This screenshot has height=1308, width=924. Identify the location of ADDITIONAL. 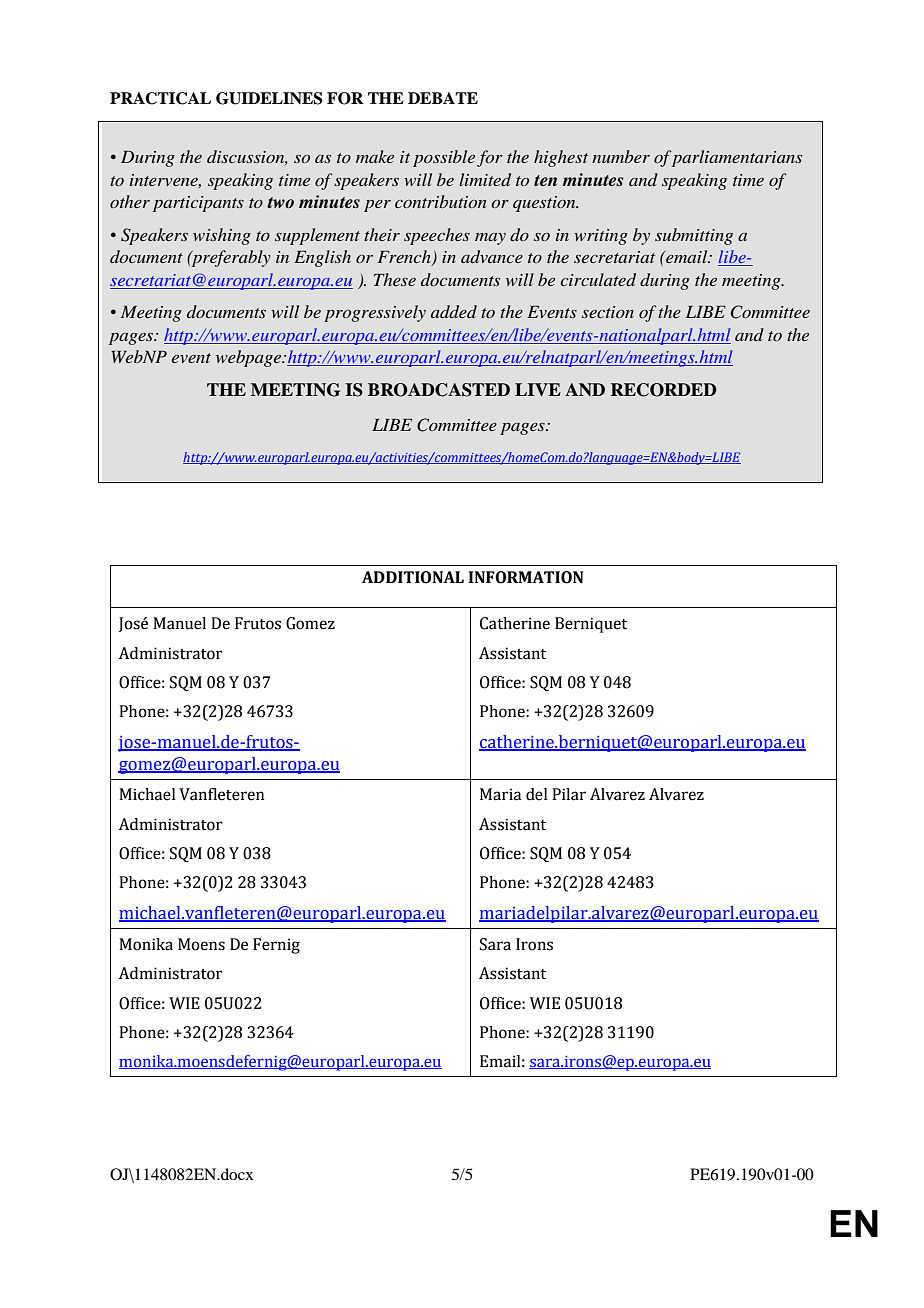
(413, 577).
